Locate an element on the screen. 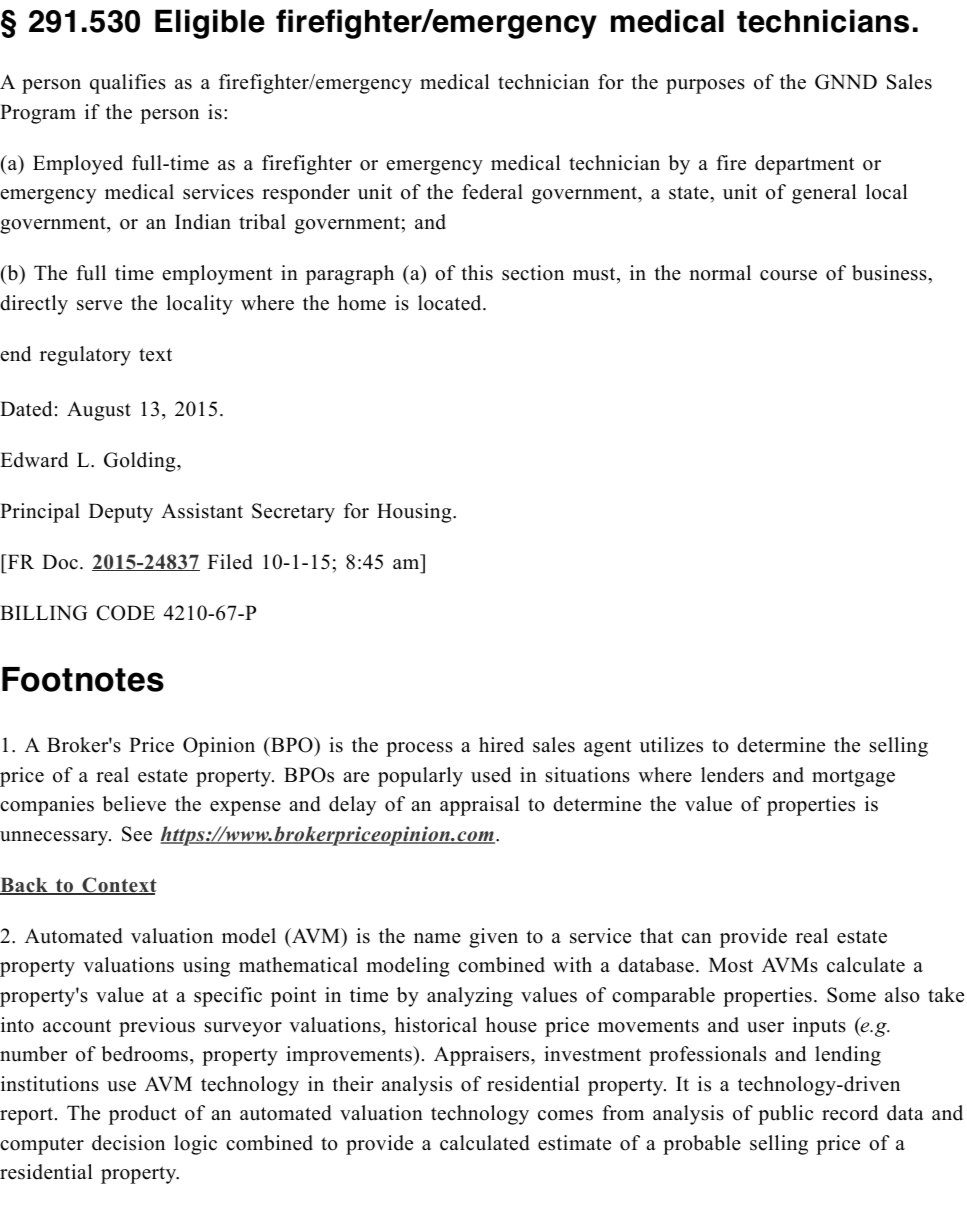 The image size is (967, 1232). comes is located at coordinates (565, 1115).
